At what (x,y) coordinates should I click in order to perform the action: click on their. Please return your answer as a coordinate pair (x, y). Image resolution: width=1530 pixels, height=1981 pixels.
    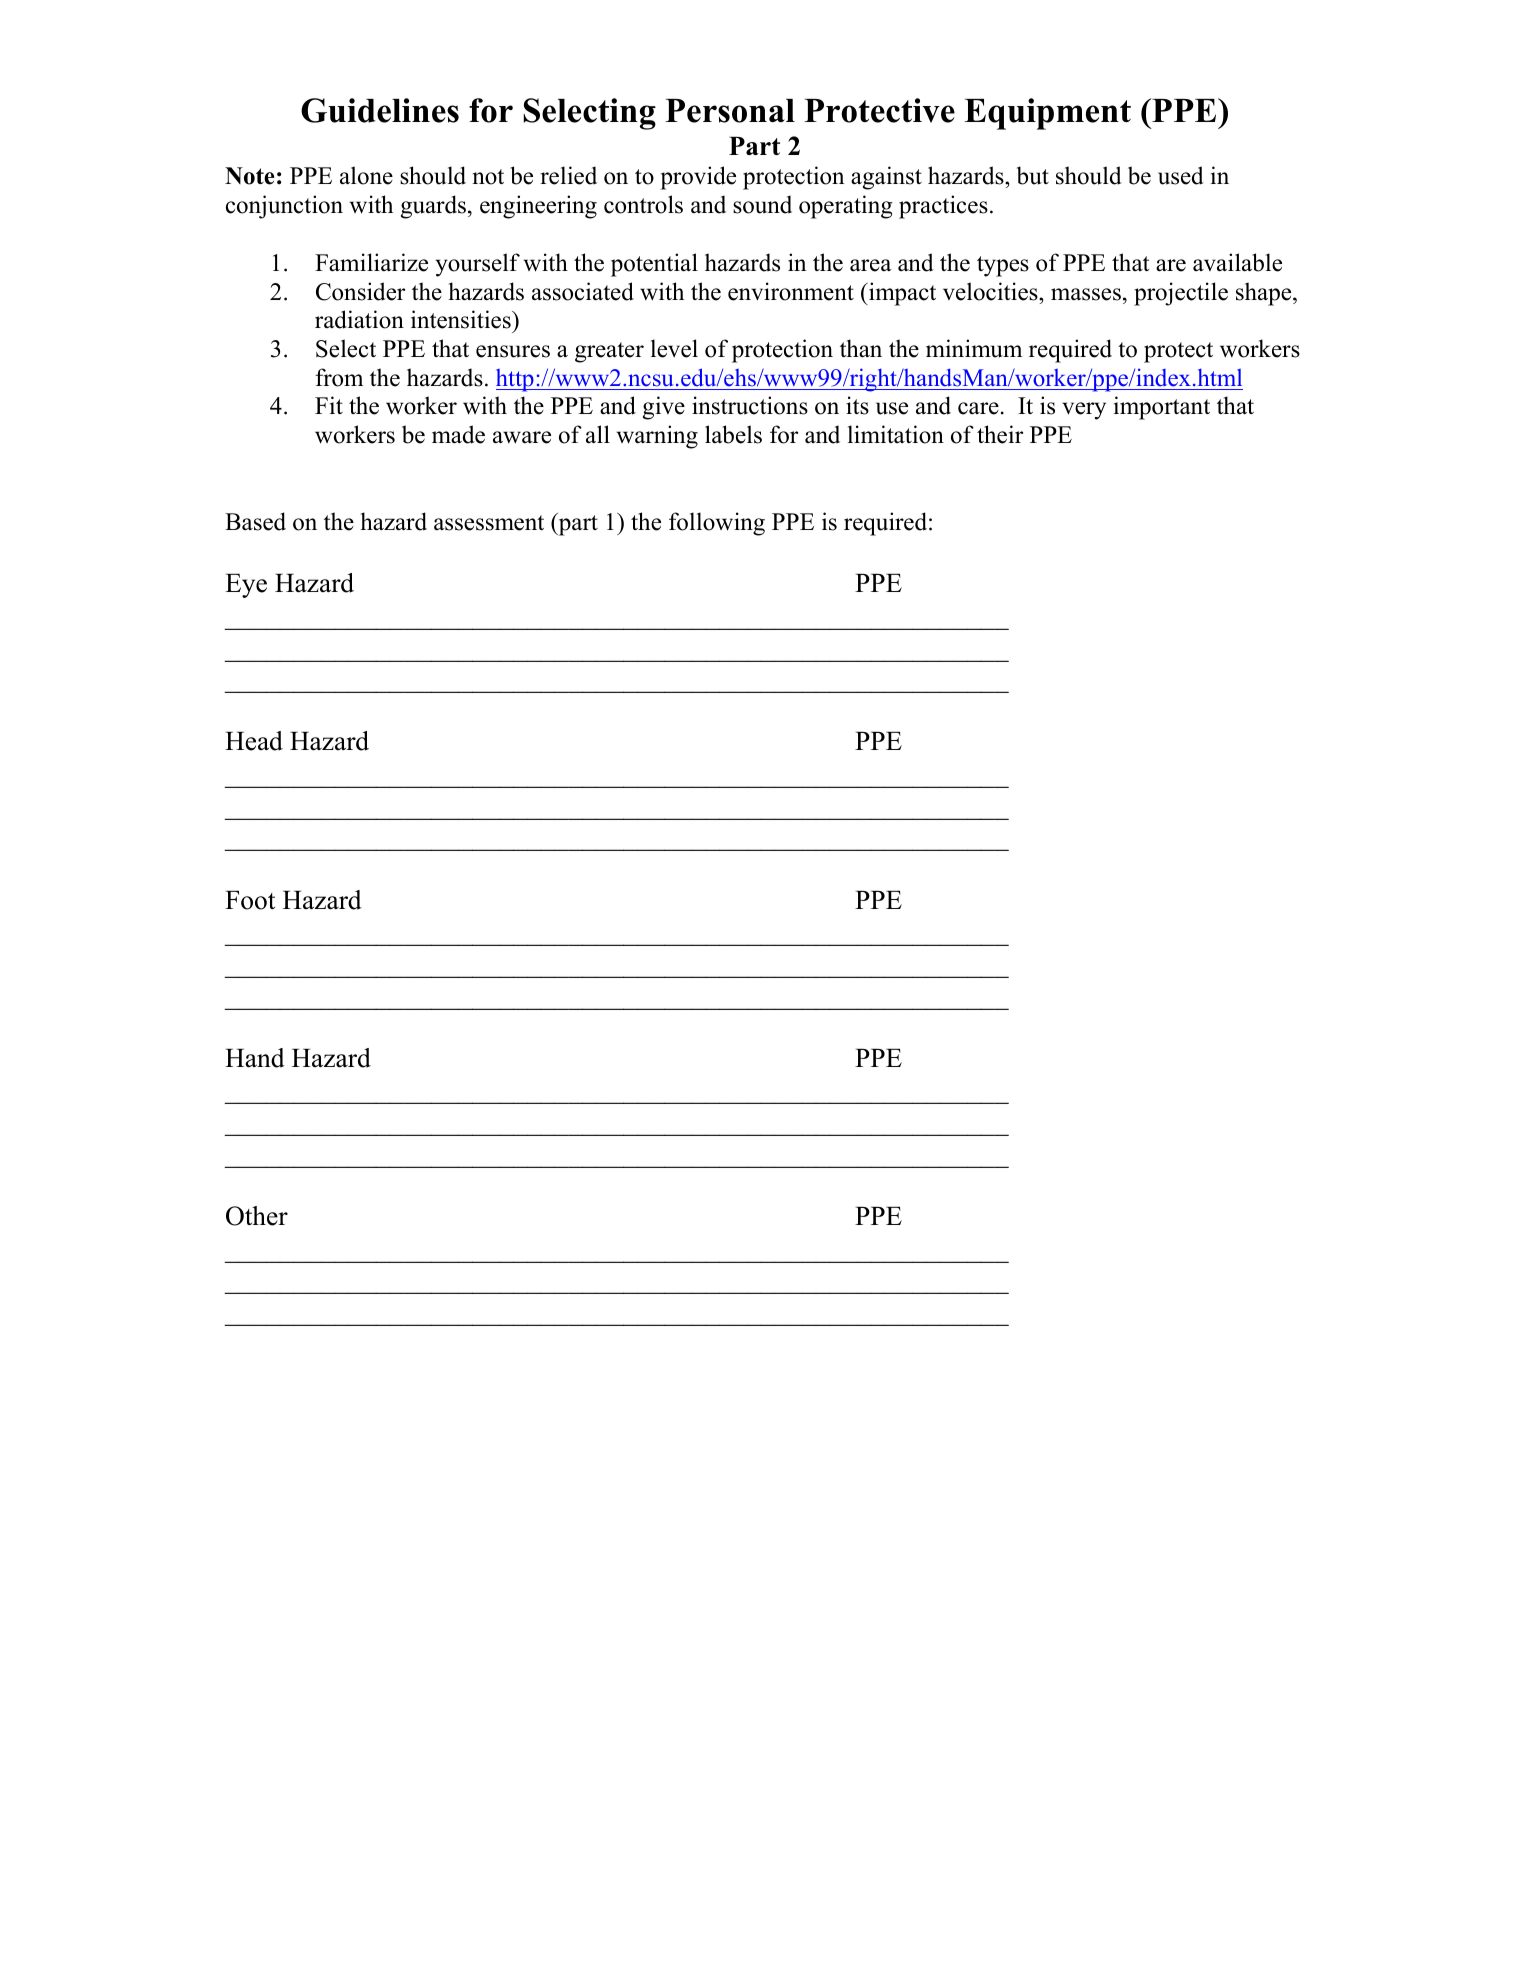
    Looking at the image, I should click on (1000, 434).
